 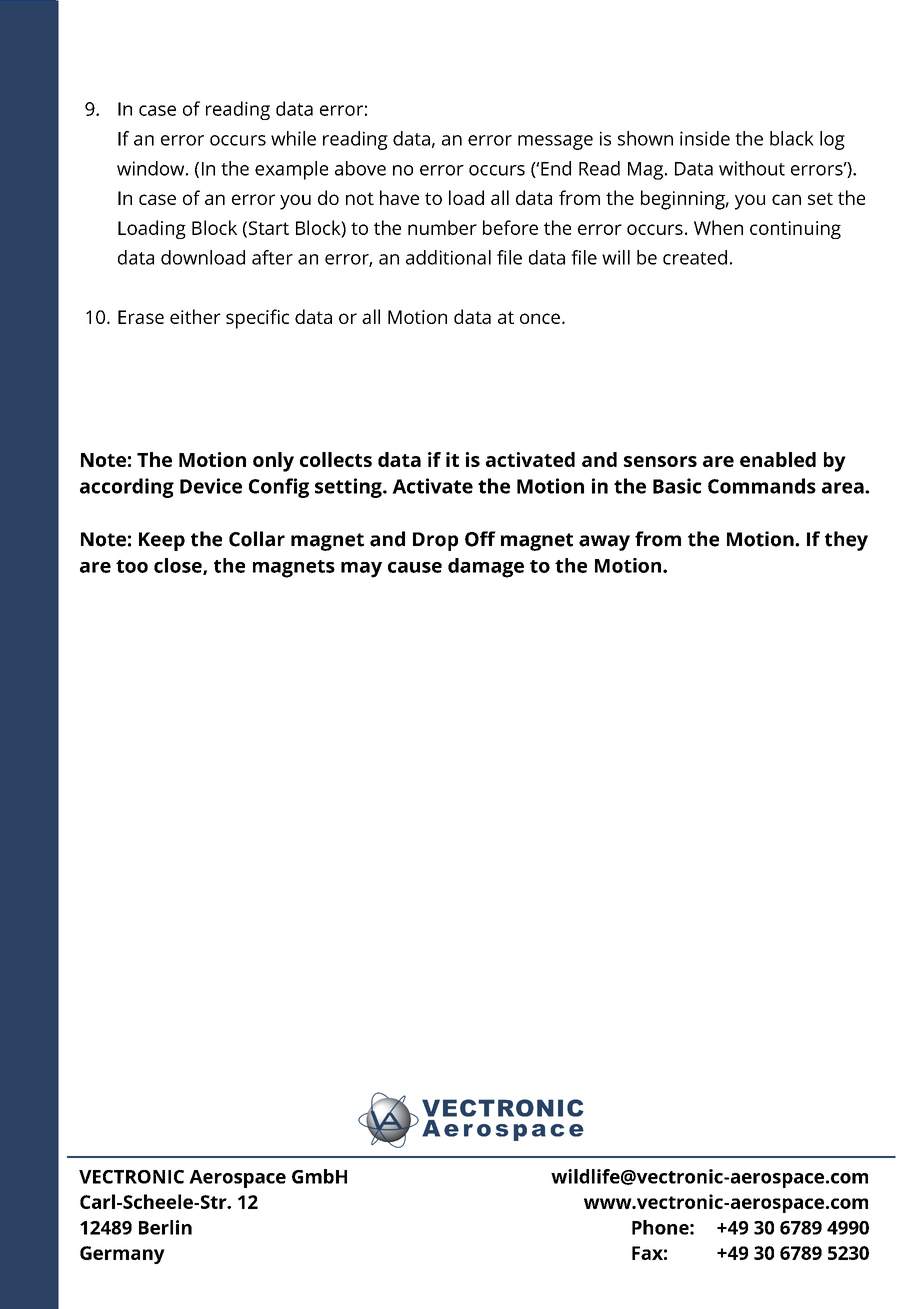 I want to click on Germany, so click(x=122, y=1255).
